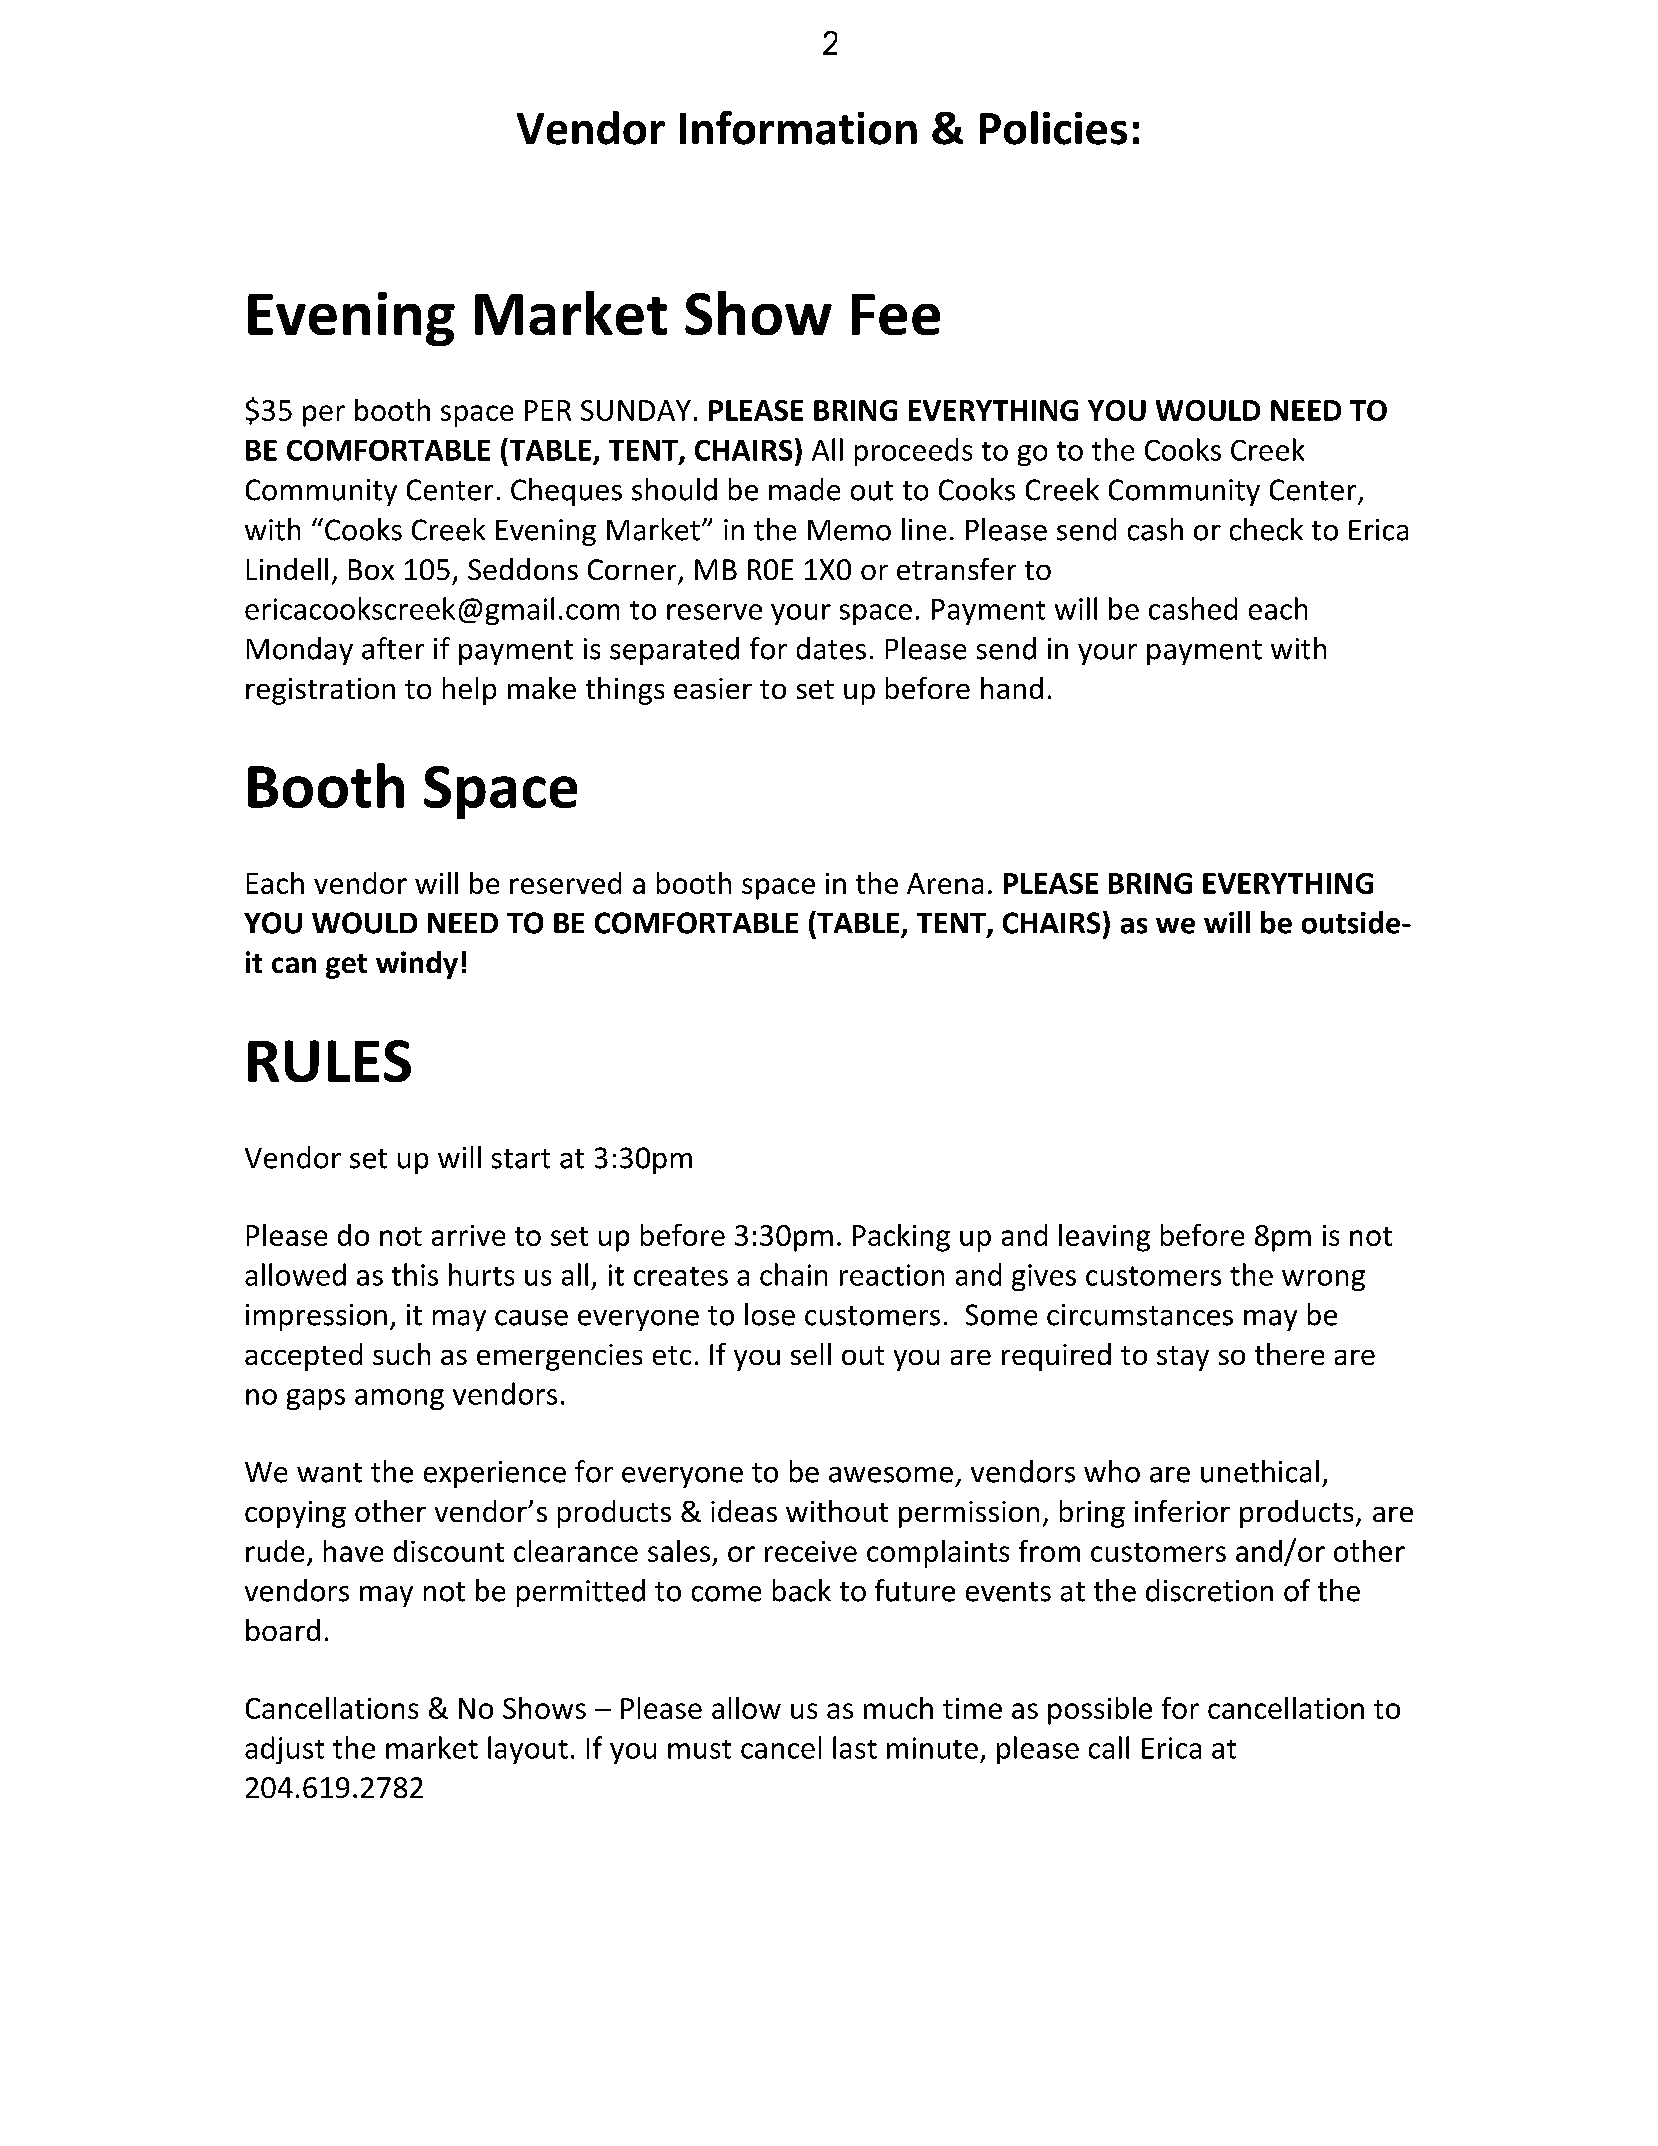  I want to click on SUNDAY, so click(636, 410).
